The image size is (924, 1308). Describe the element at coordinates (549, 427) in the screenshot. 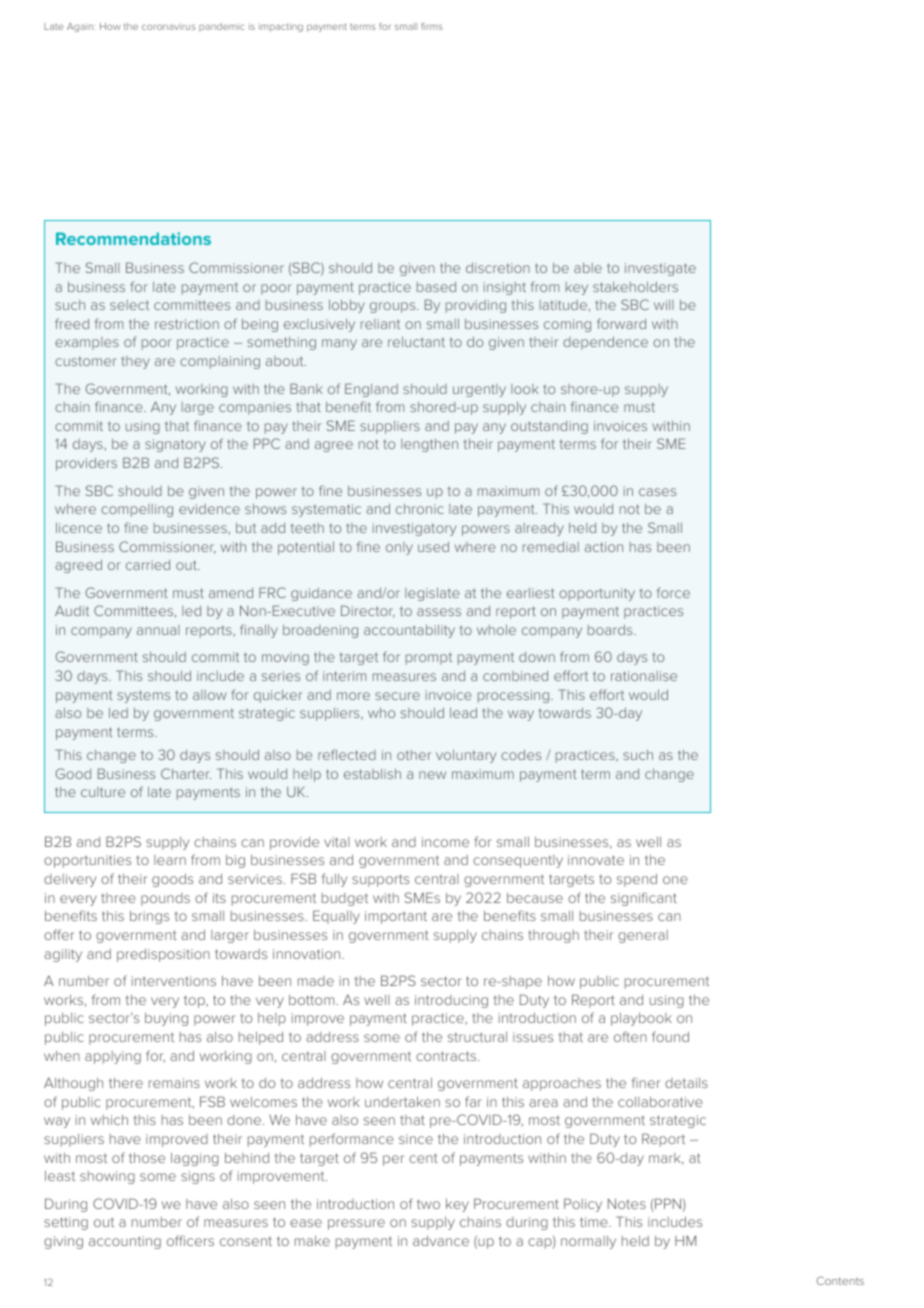

I see `outstanding` at that location.
